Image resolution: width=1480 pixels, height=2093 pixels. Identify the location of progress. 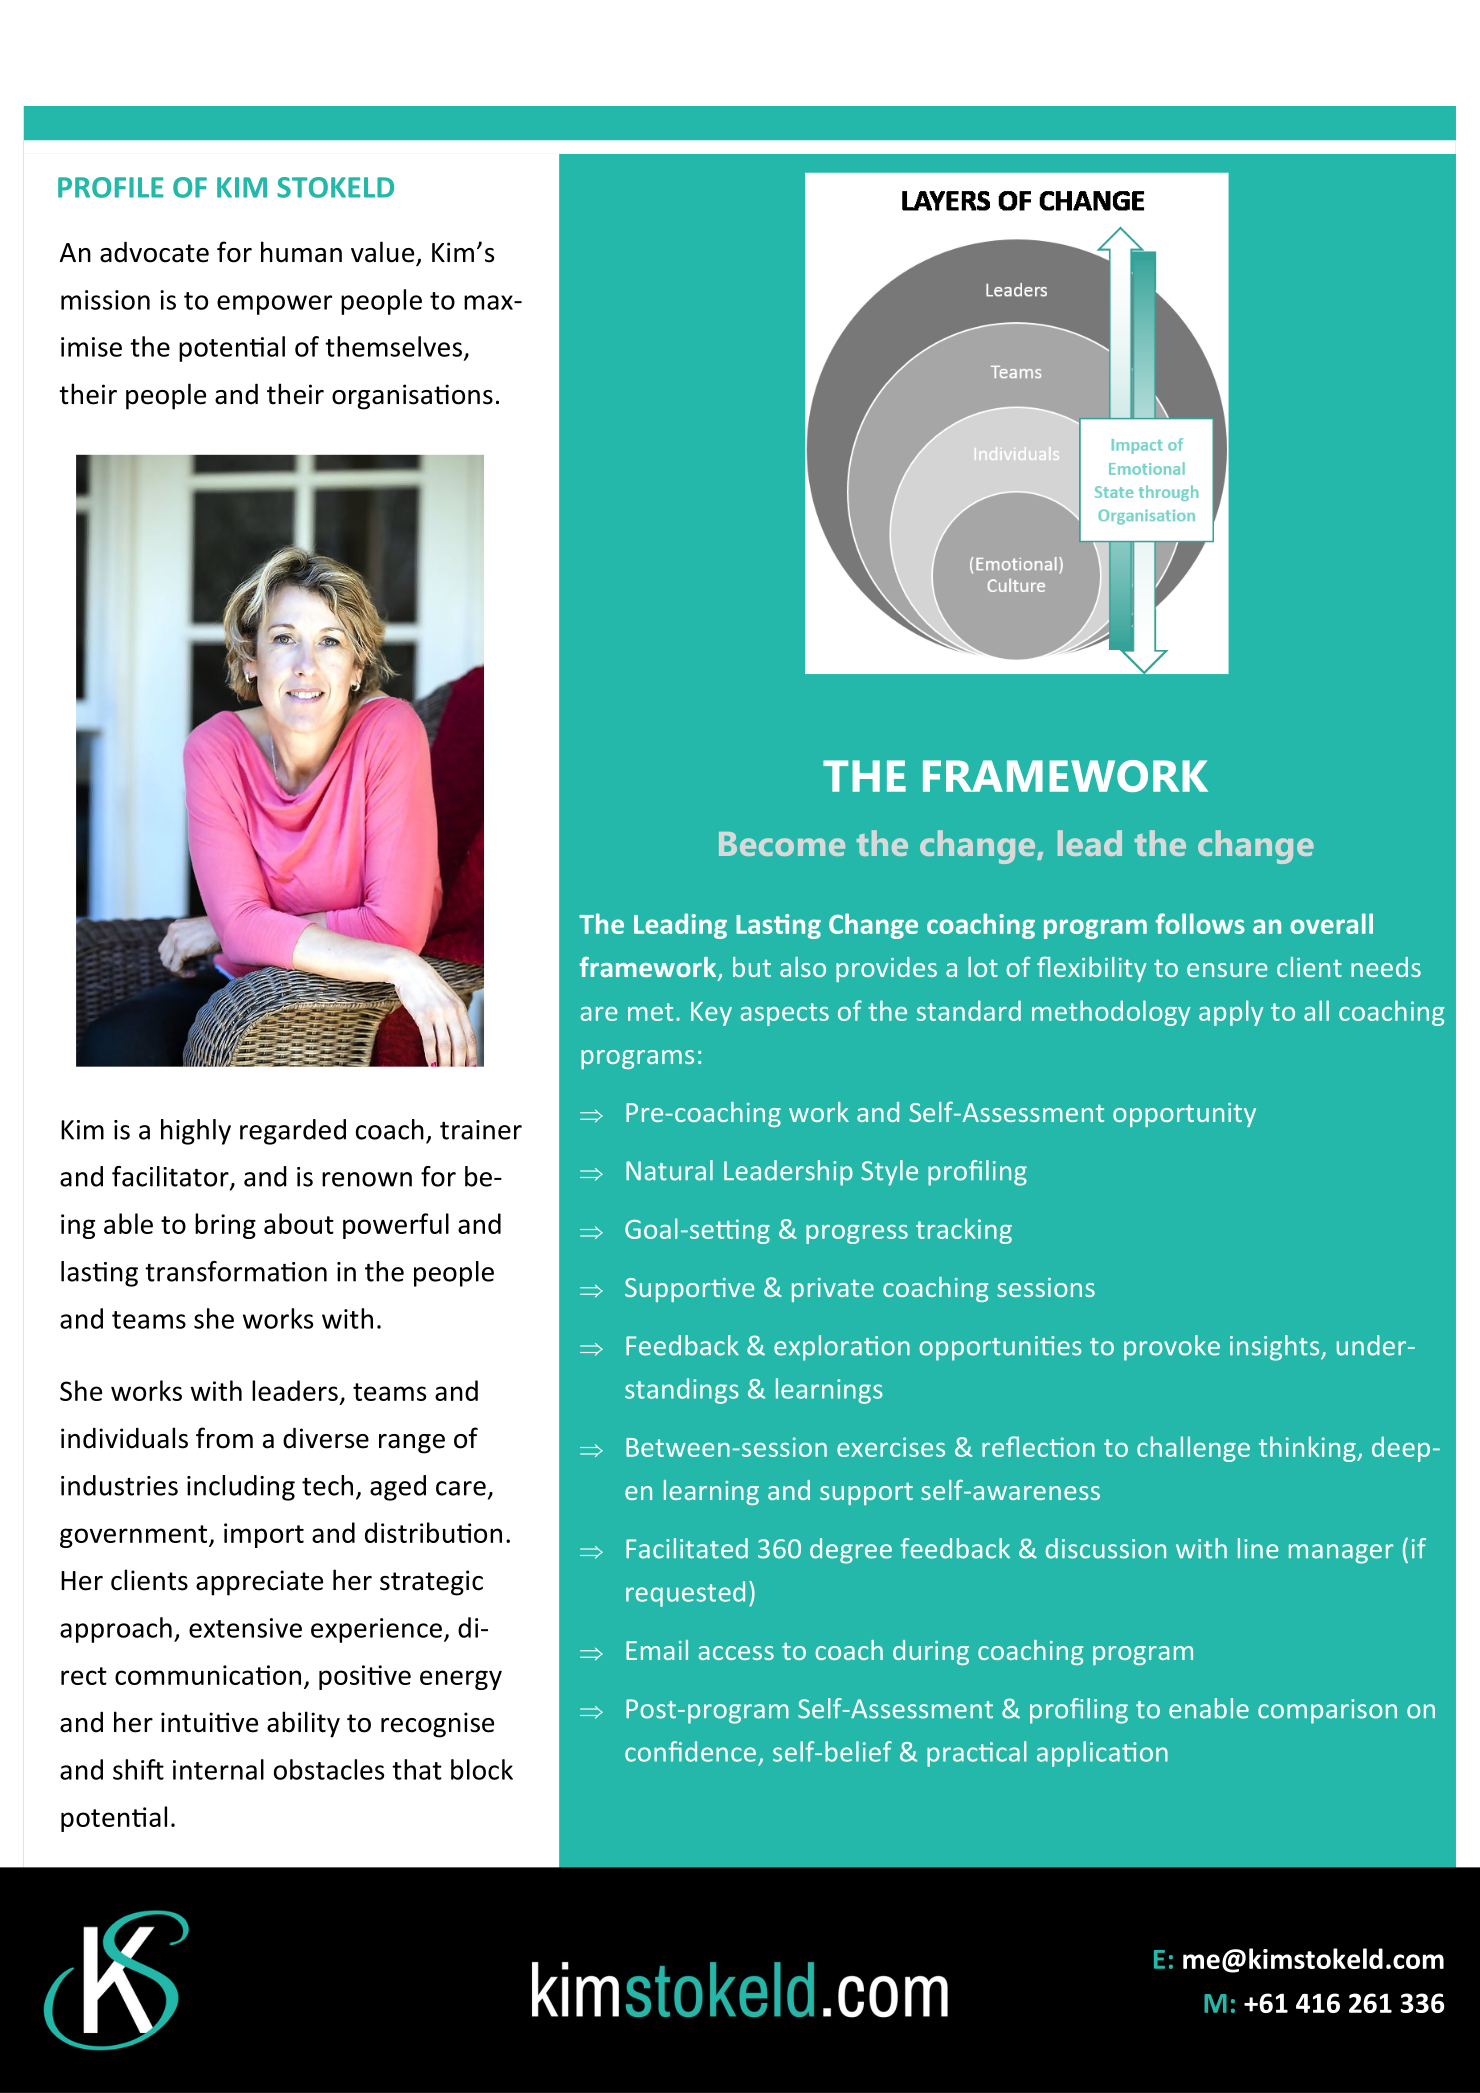
(857, 1234).
